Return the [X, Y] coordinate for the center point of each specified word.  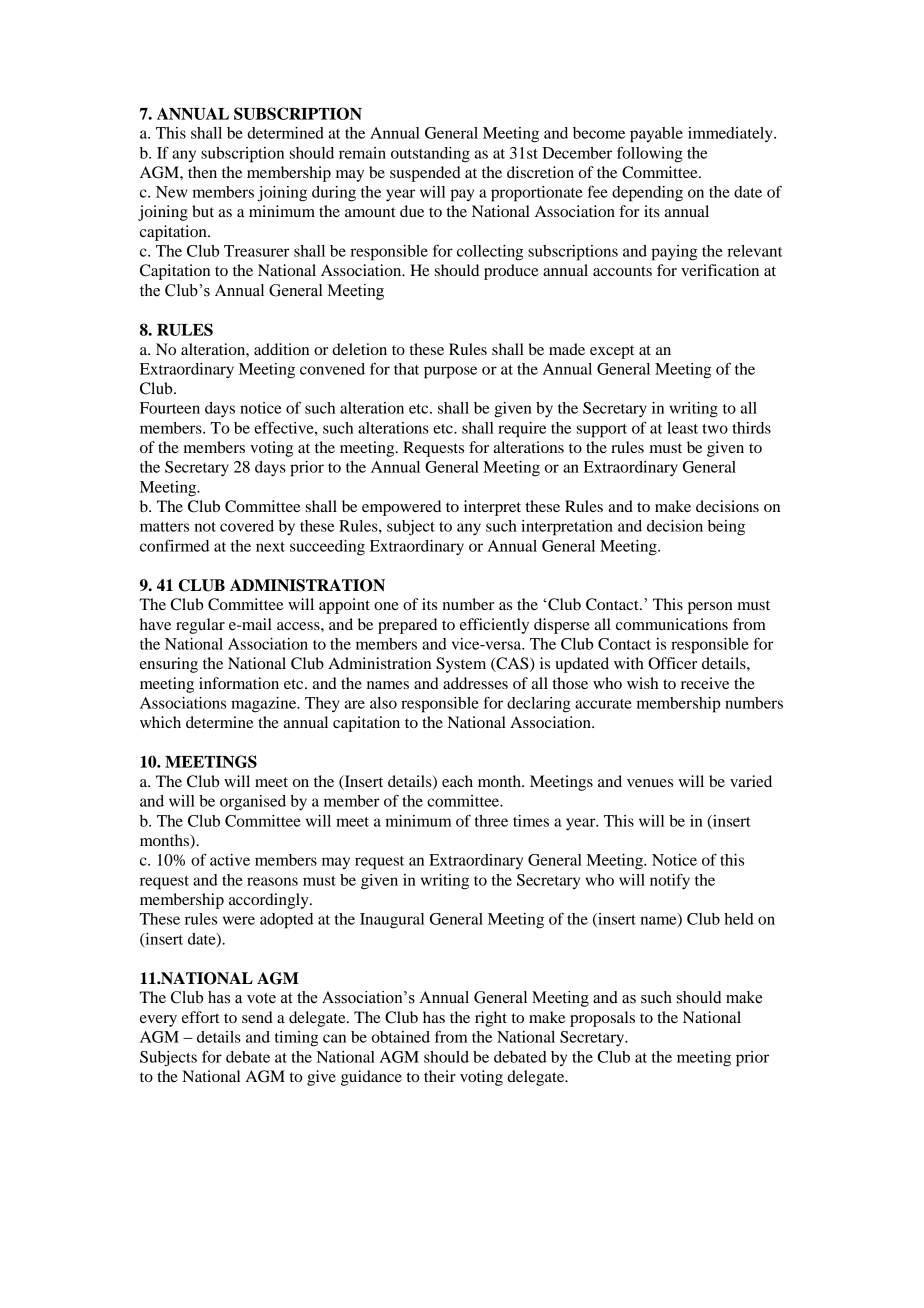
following [650, 154]
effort [200, 1017]
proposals [602, 1019]
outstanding [430, 155]
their [440, 1076]
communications [672, 624]
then [202, 172]
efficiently [494, 626]
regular [200, 626]
